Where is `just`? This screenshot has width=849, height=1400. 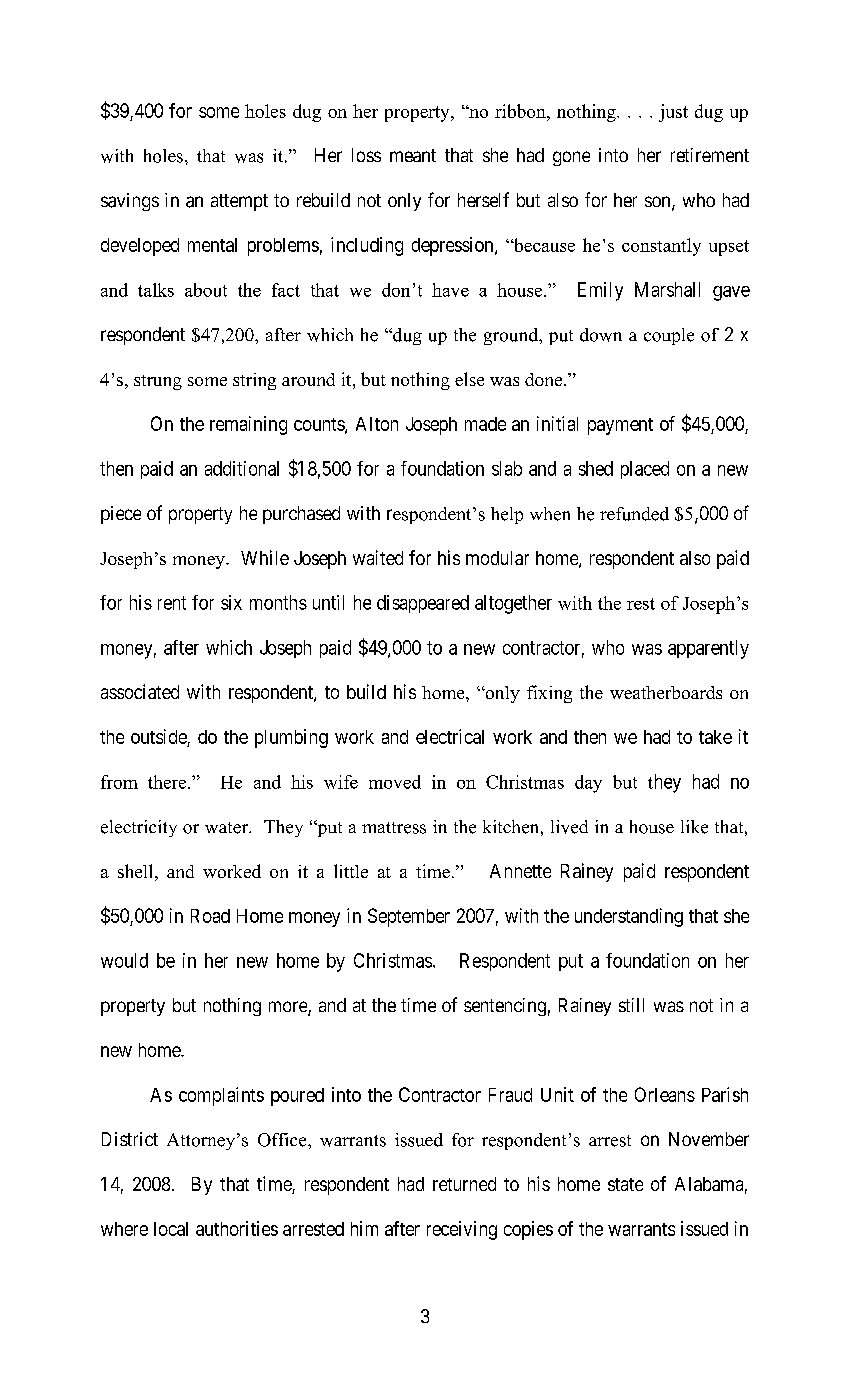 just is located at coordinates (673, 113).
